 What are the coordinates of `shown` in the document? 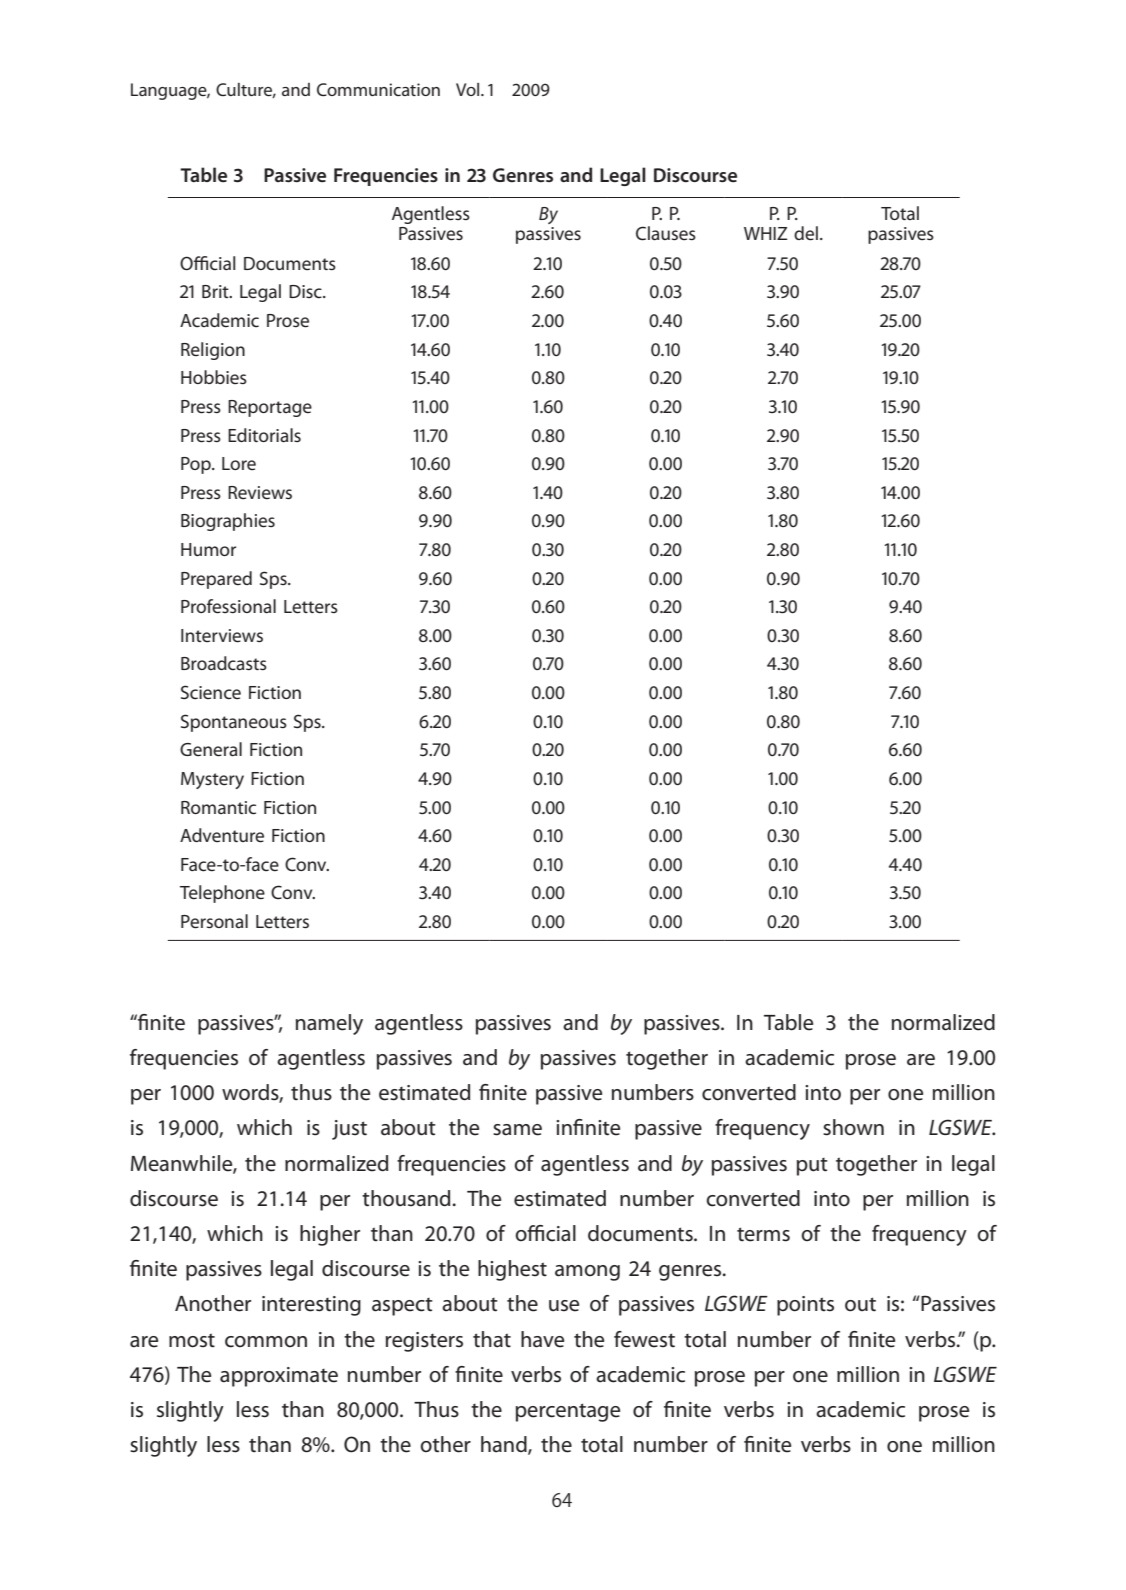 It's located at (853, 1127).
